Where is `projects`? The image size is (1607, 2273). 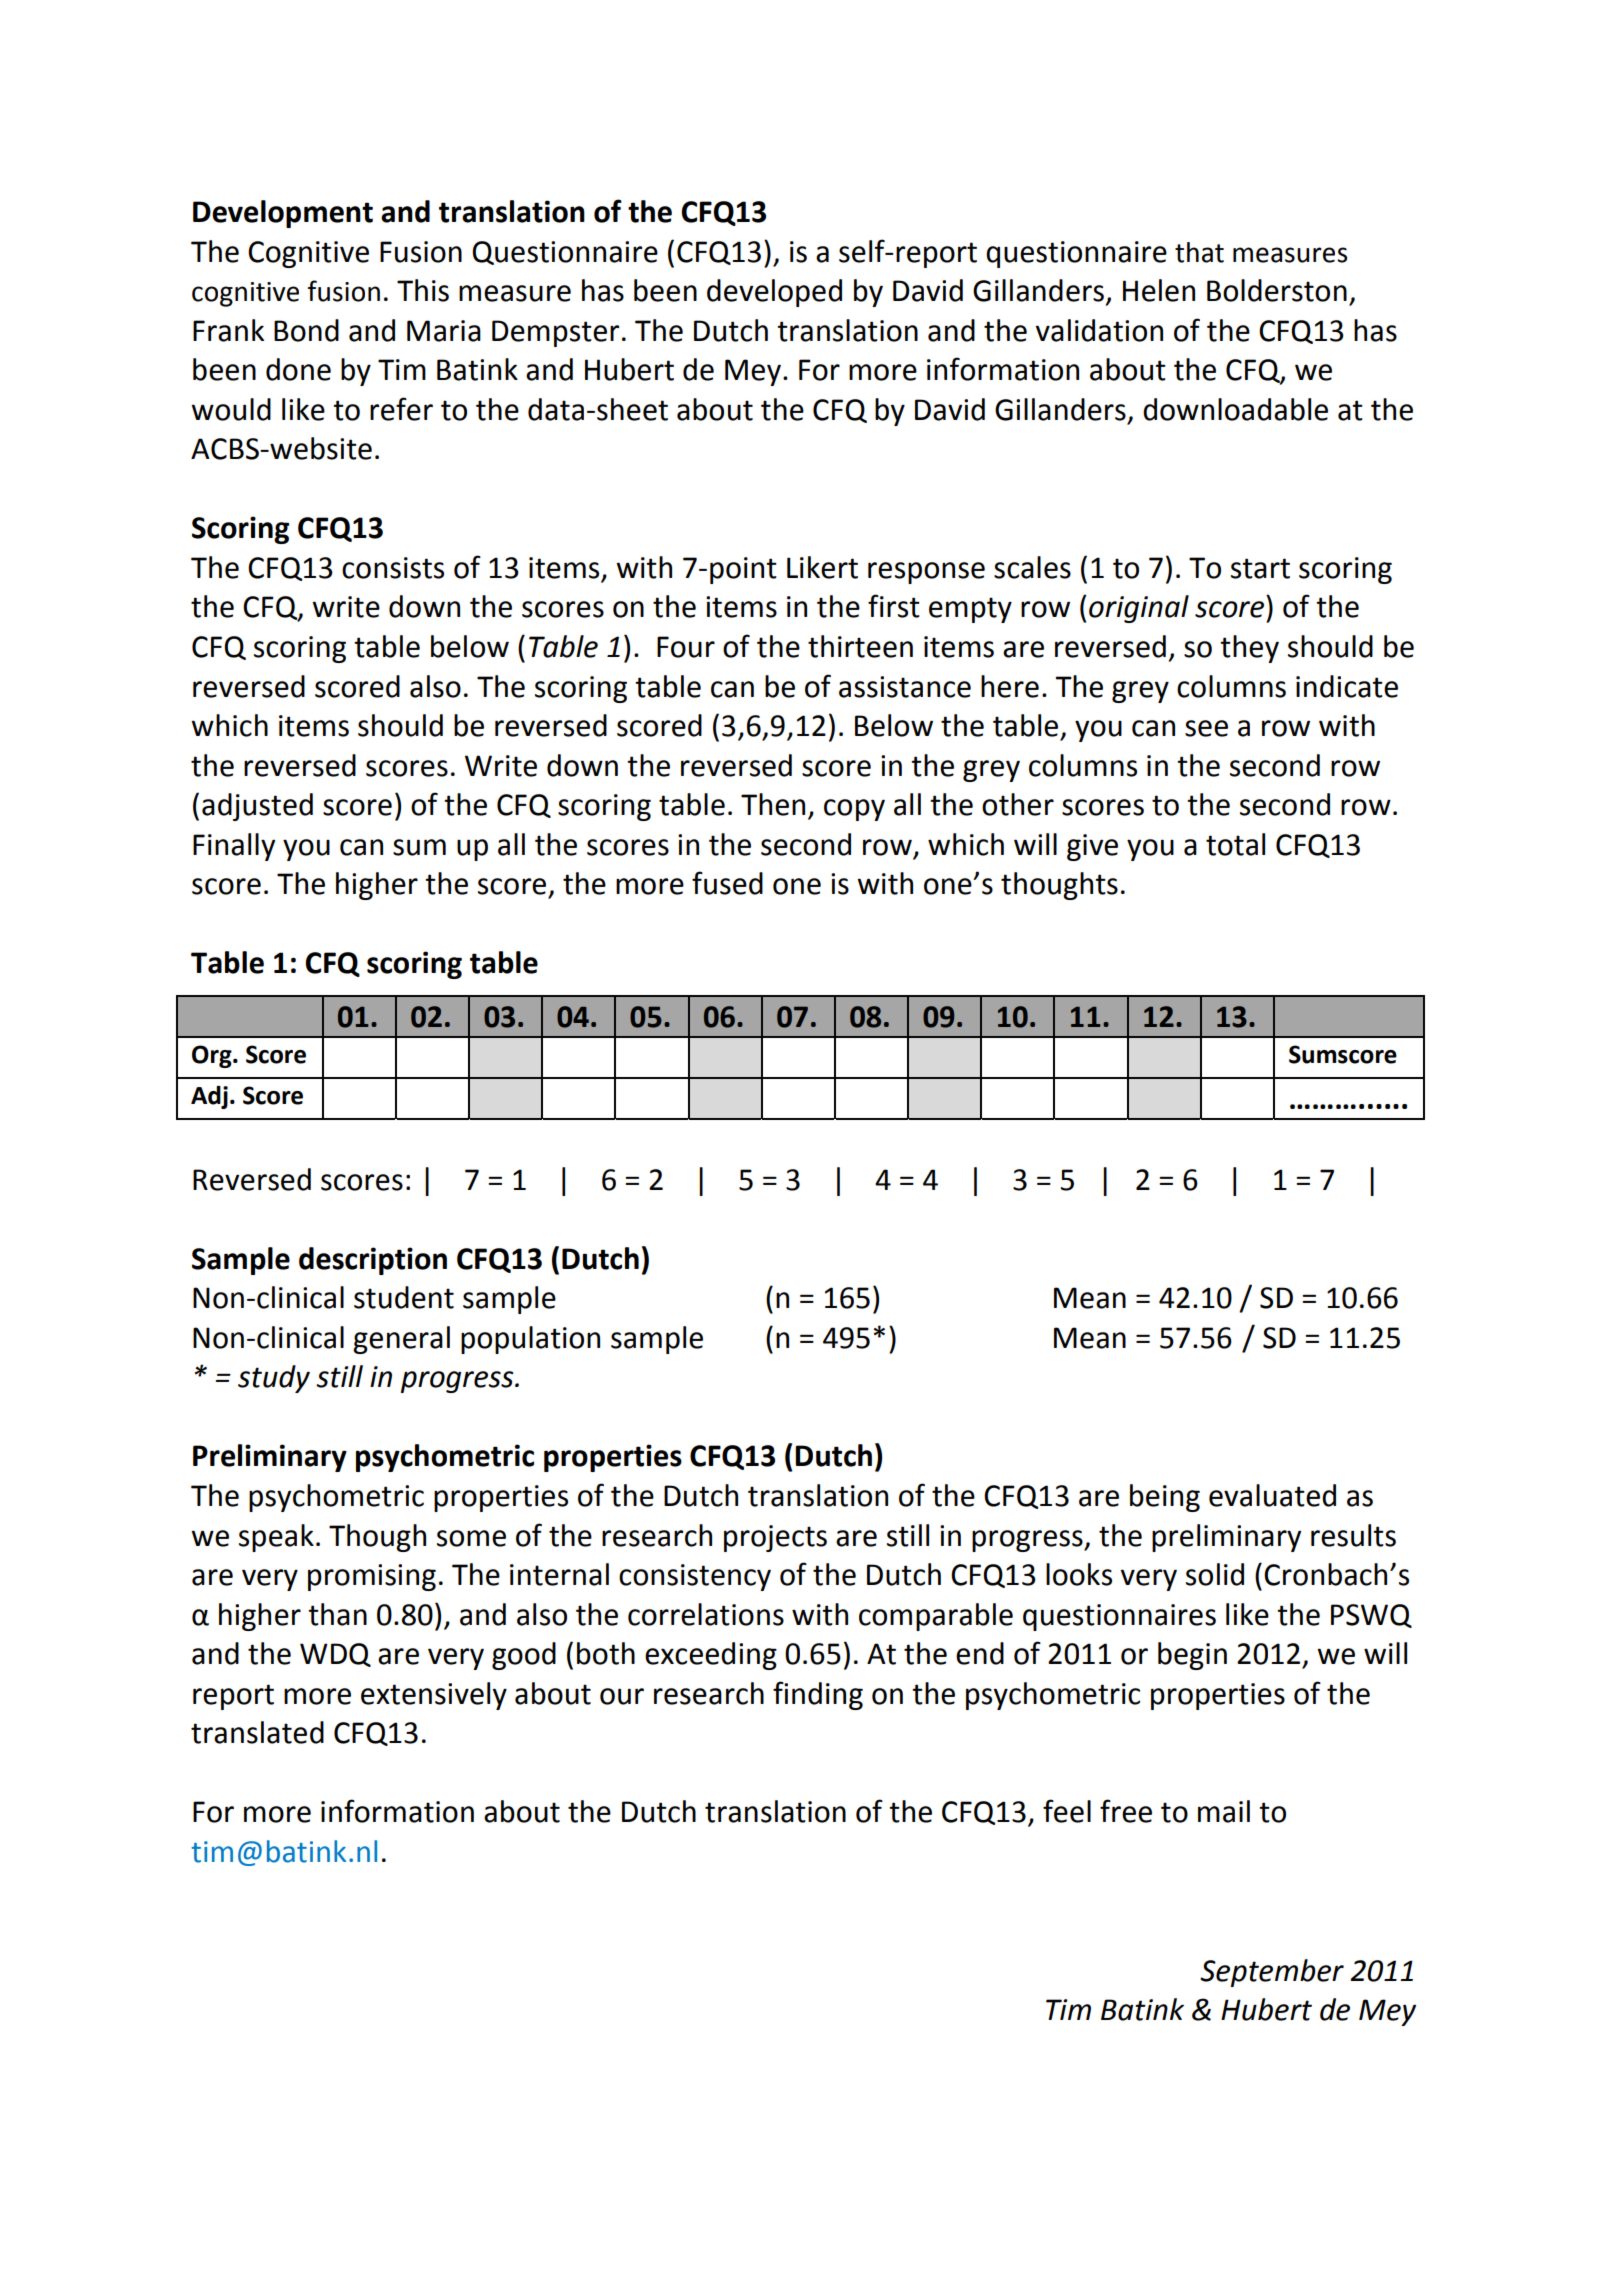
projects is located at coordinates (775, 1538).
